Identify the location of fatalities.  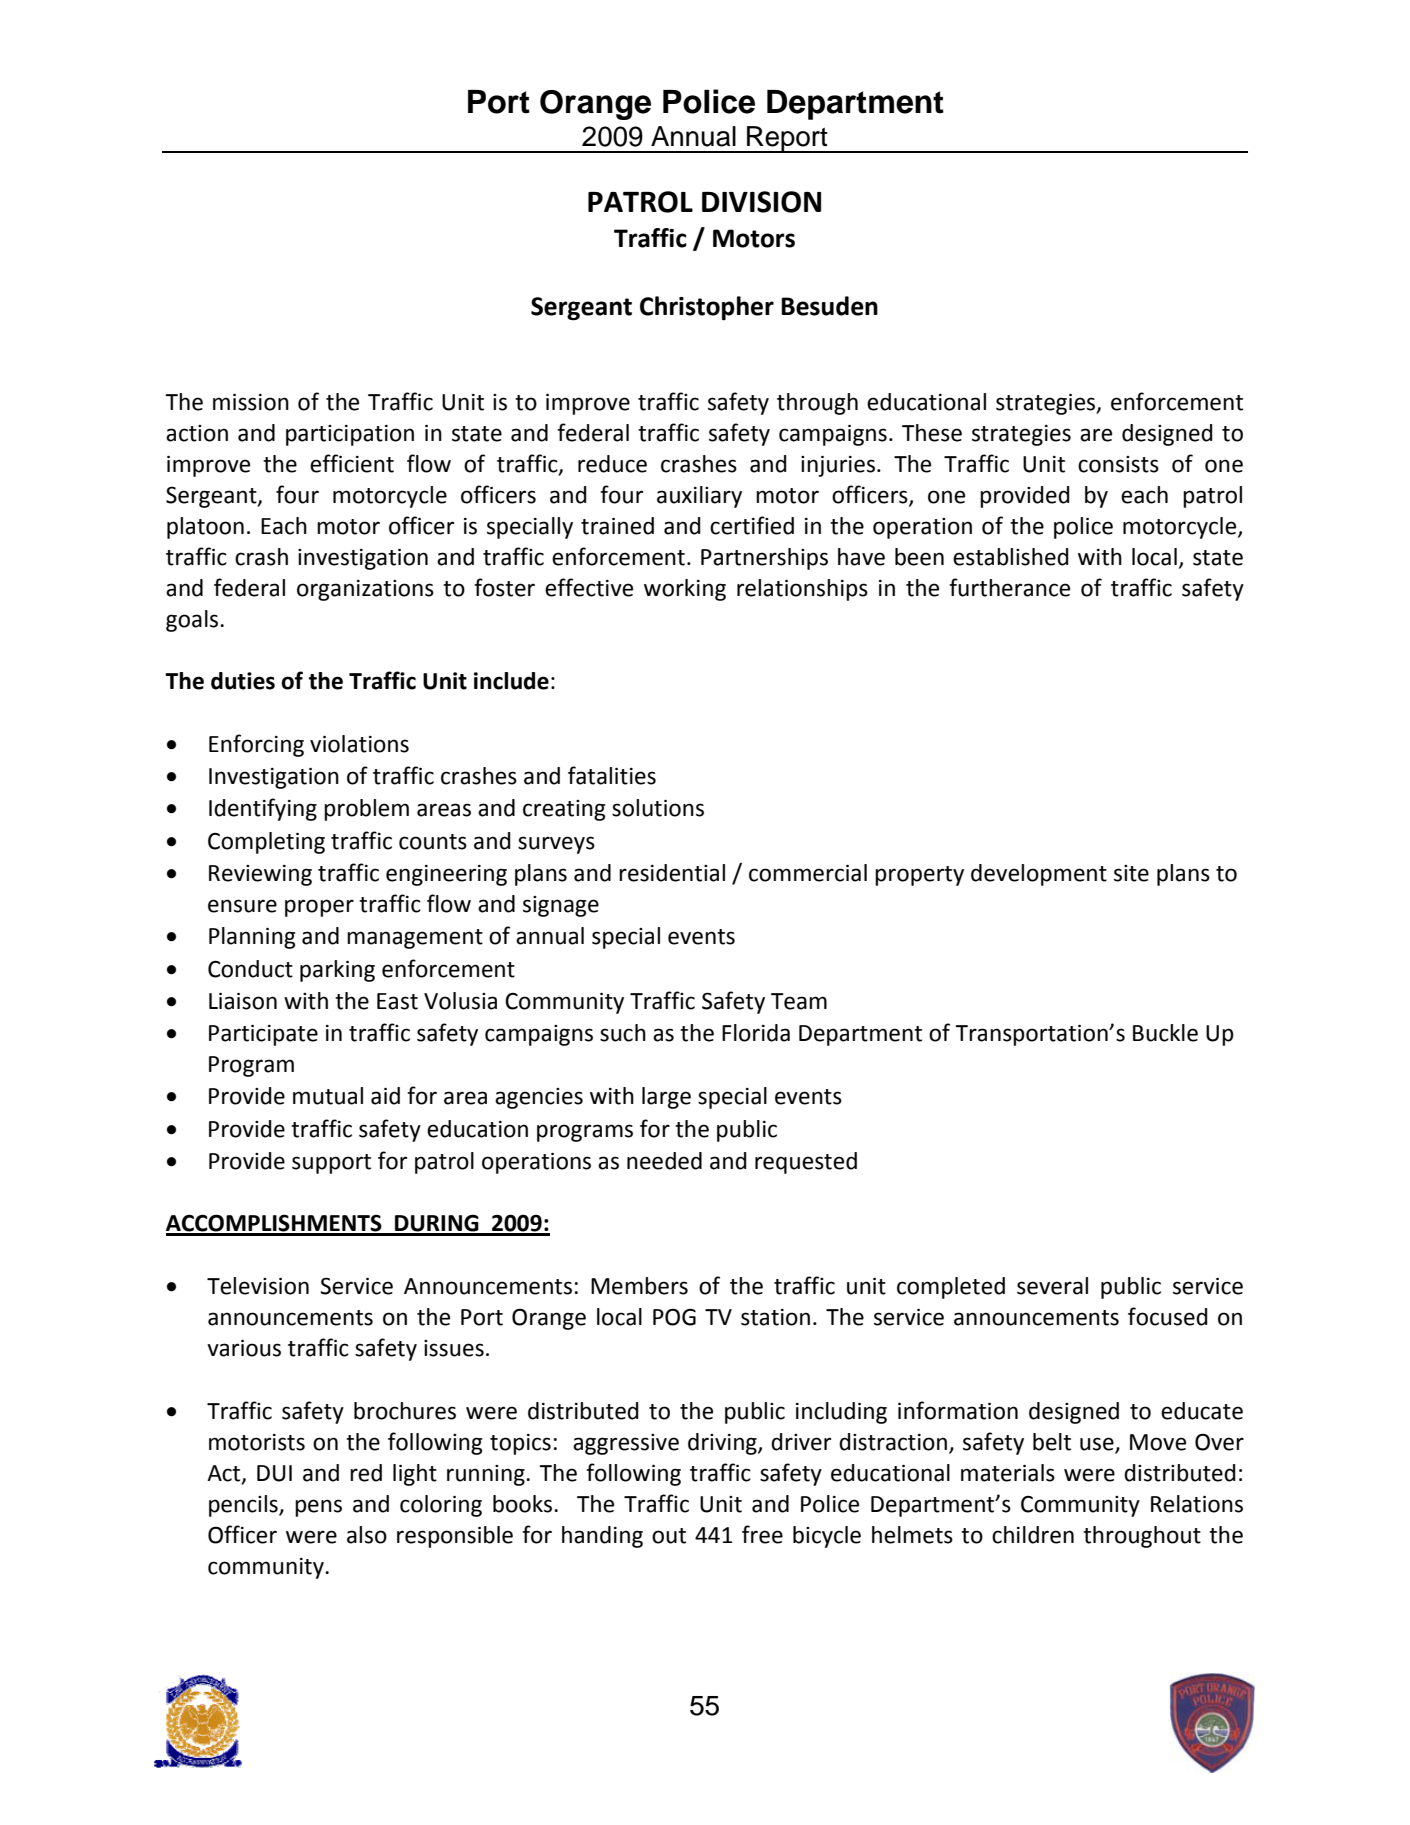
(612, 775).
